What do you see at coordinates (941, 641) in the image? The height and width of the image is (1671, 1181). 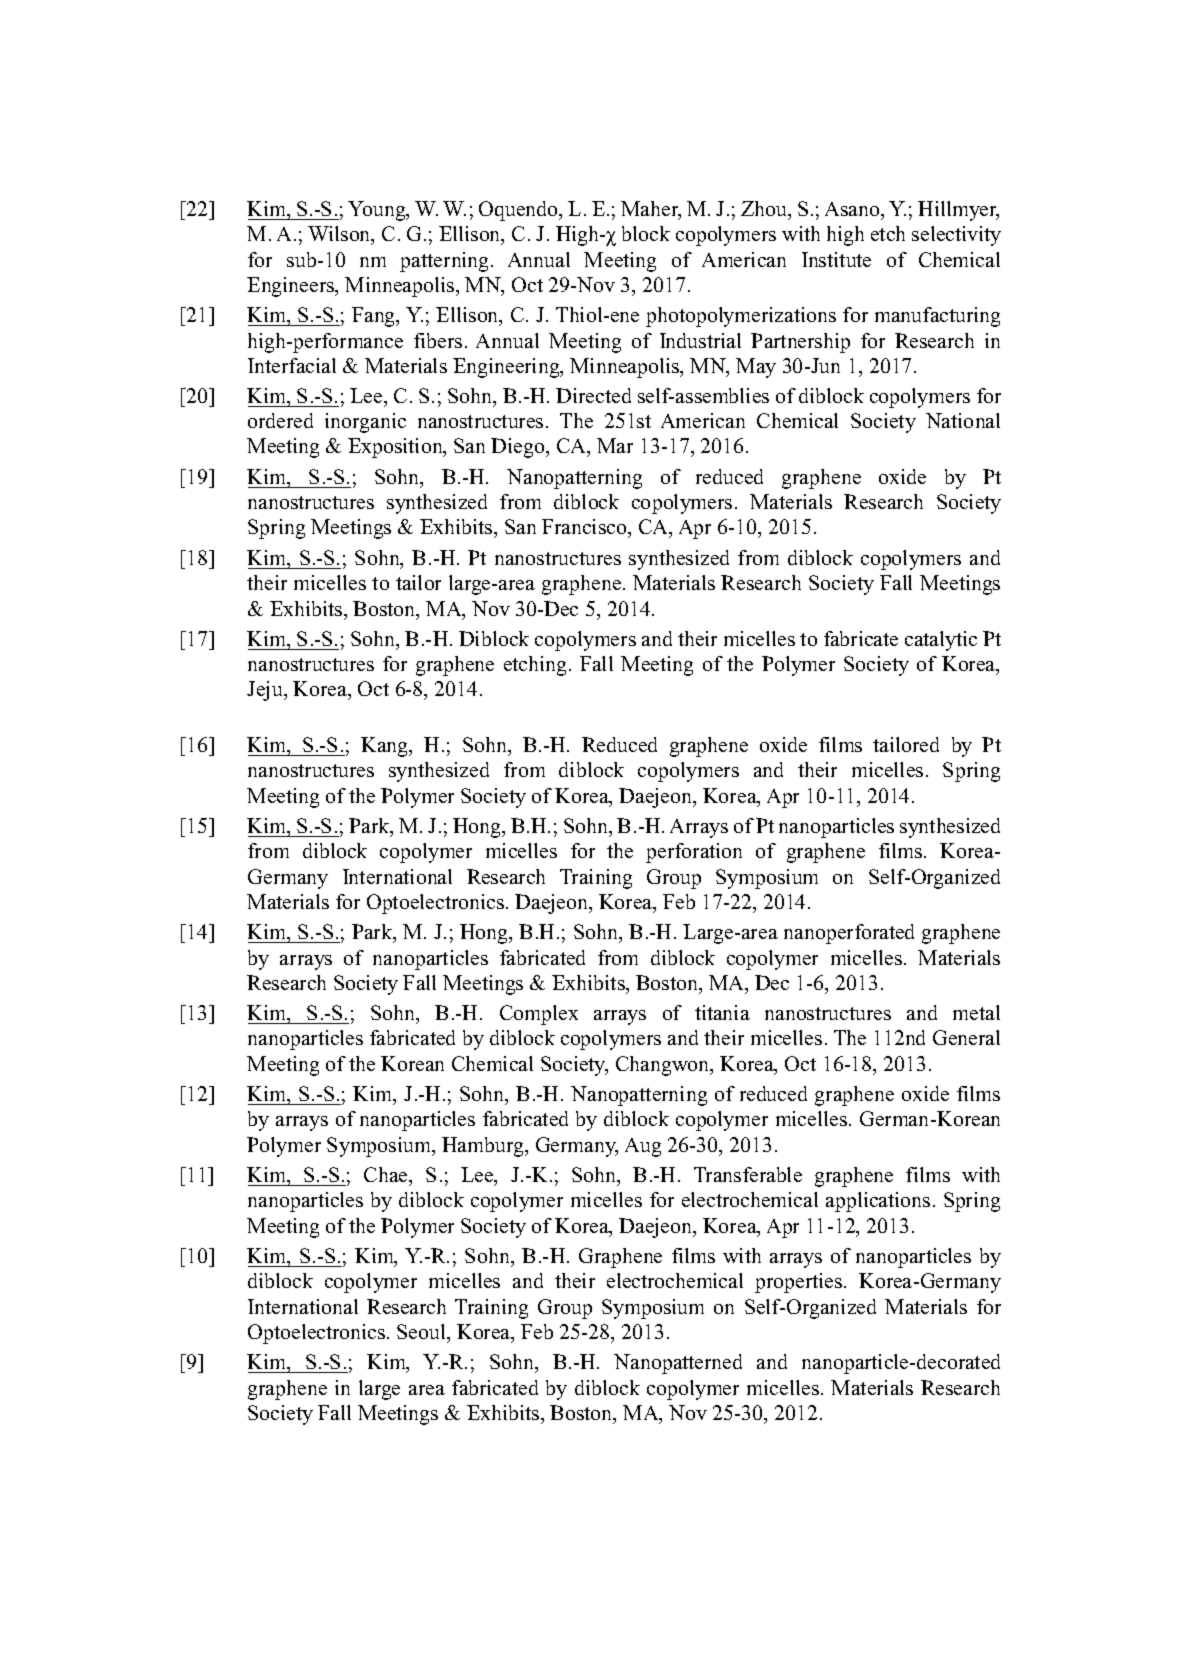 I see `catalytic` at bounding box center [941, 641].
